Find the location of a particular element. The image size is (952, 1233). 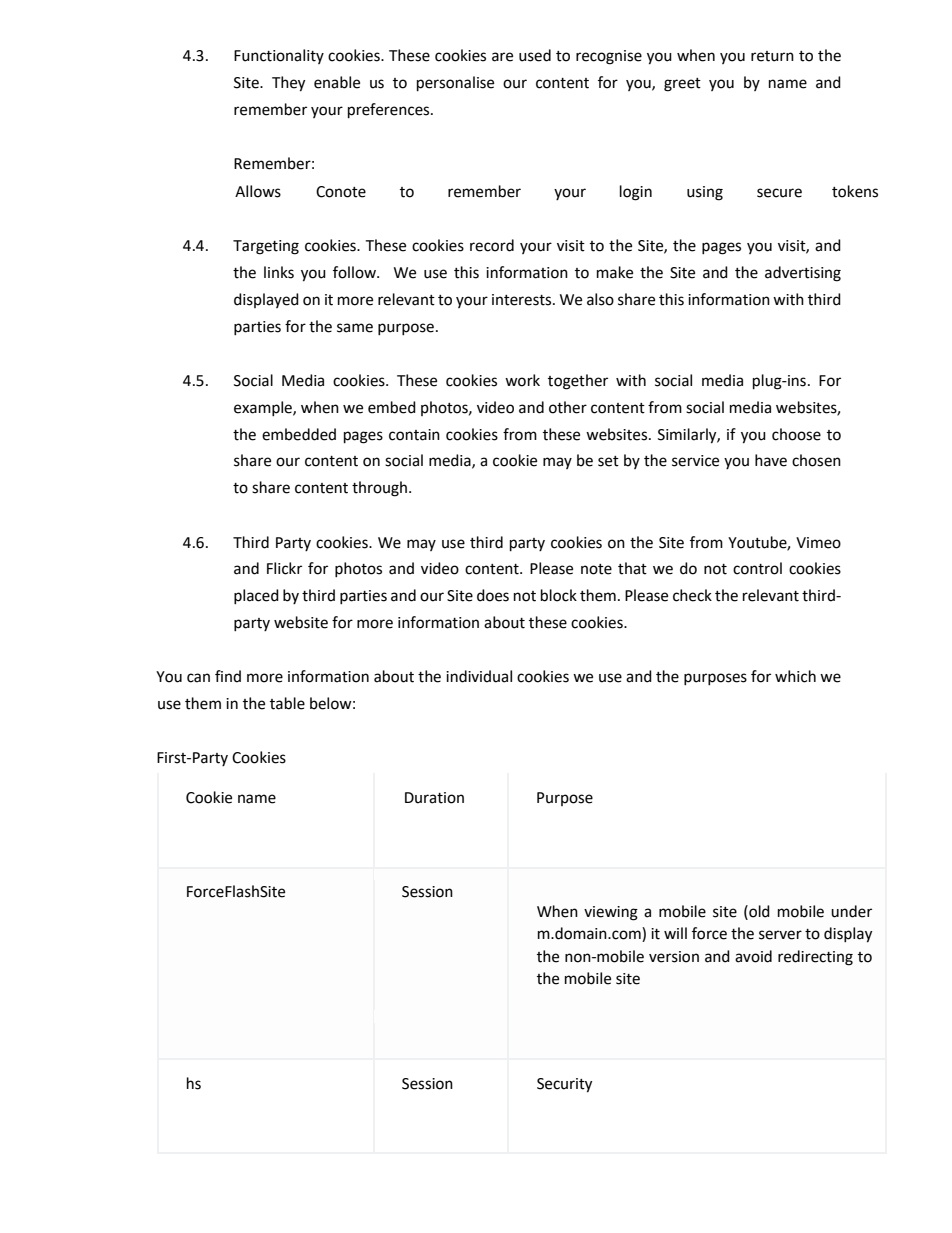

table is located at coordinates (287, 703).
